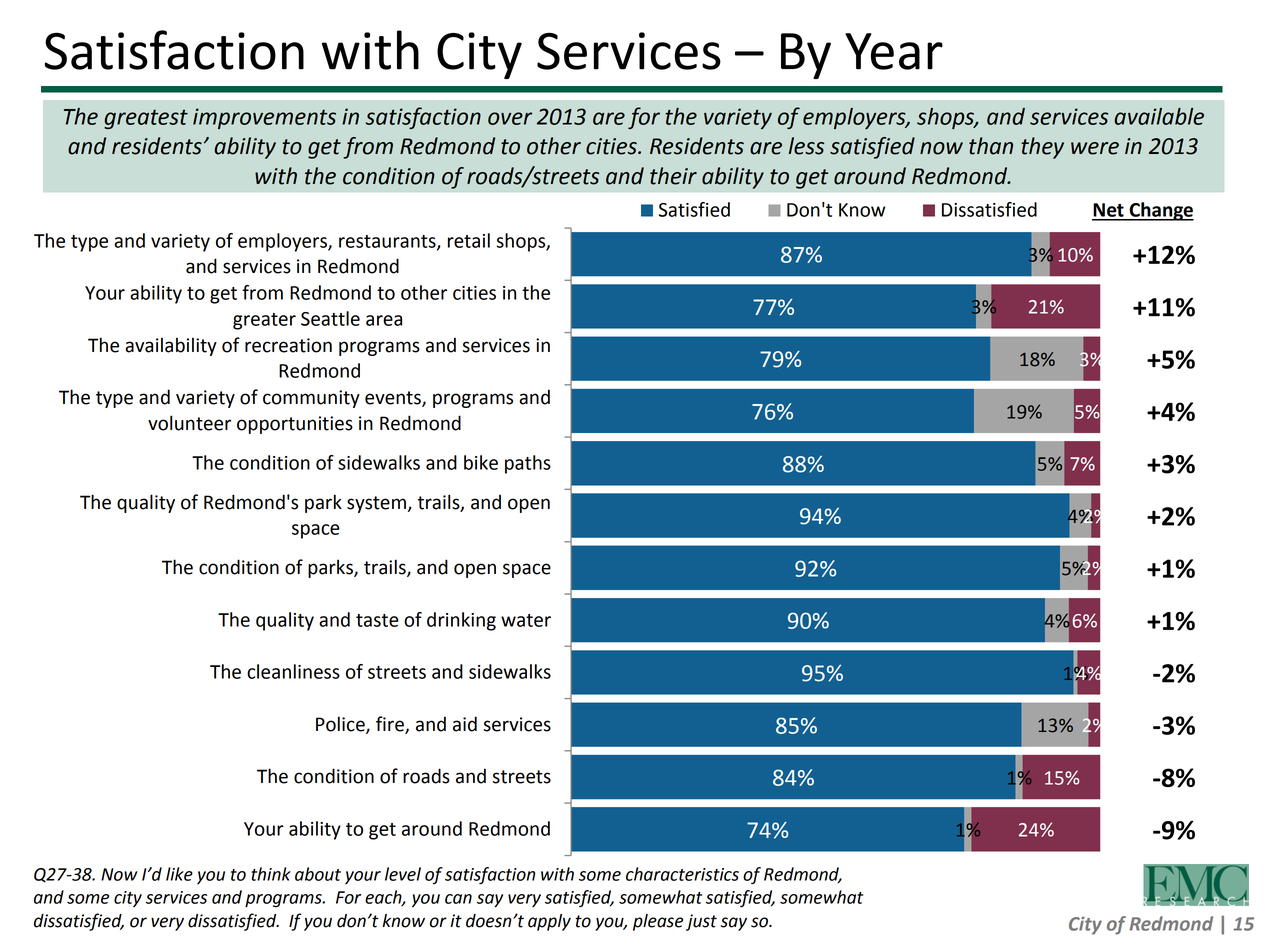 The image size is (1270, 952). What do you see at coordinates (1159, 116) in the screenshot?
I see `available` at bounding box center [1159, 116].
